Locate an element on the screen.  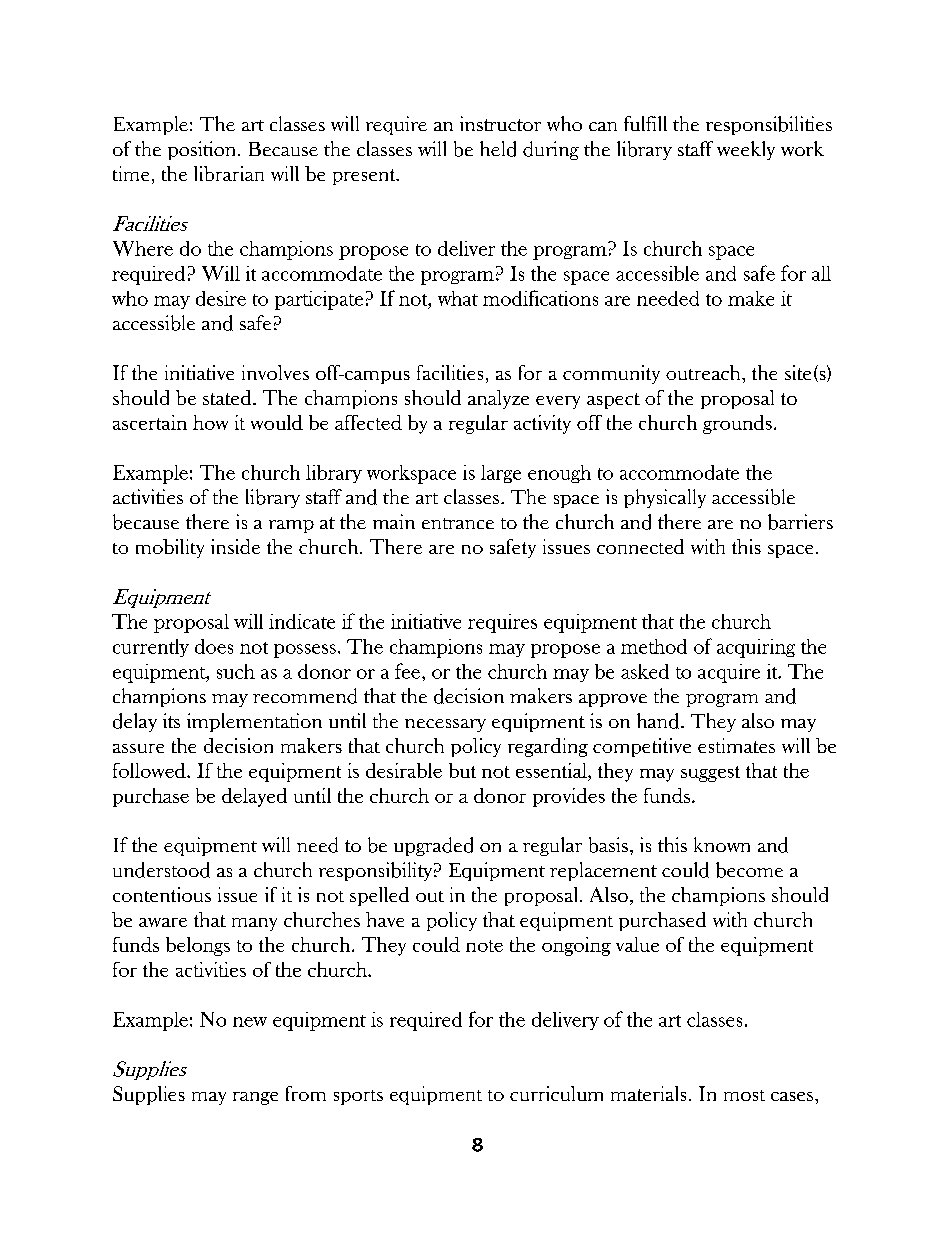
how is located at coordinates (210, 422).
